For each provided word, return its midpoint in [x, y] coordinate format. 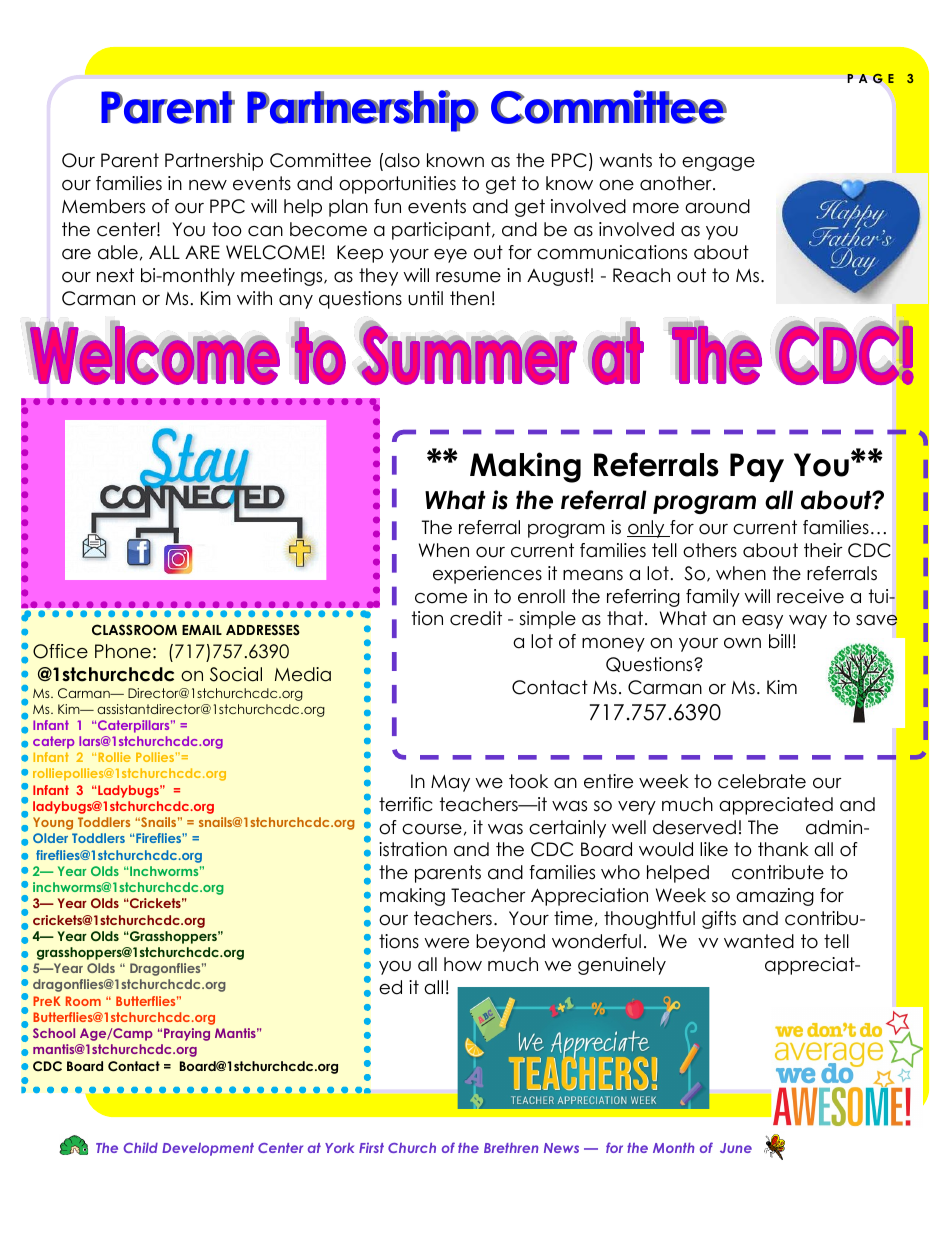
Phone [123, 651]
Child [140, 1147]
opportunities [397, 185]
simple [547, 620]
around [717, 206]
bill [779, 641]
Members [103, 206]
